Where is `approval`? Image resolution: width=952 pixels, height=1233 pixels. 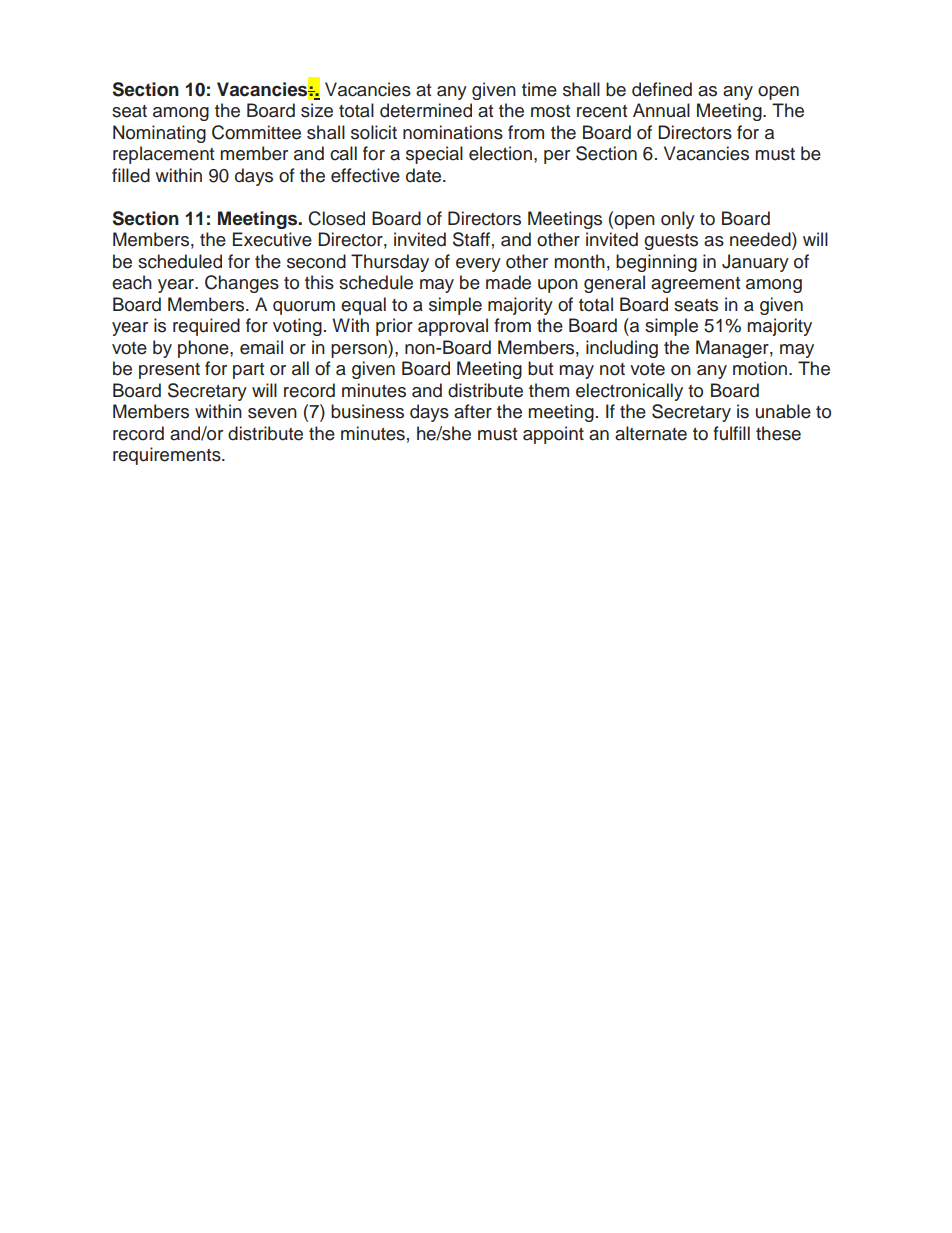 approval is located at coordinates (453, 327).
